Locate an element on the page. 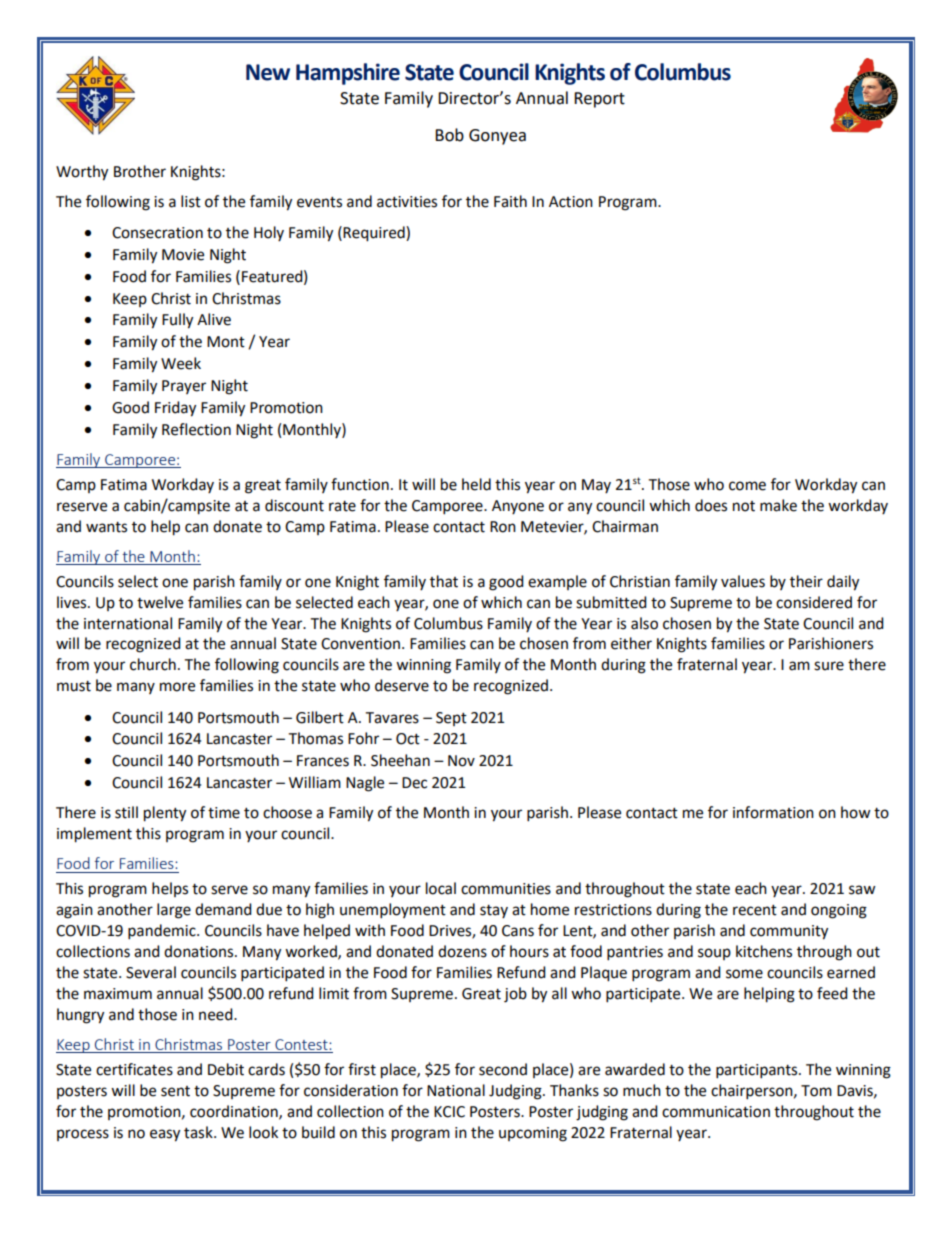 The image size is (952, 1233). Bob is located at coordinates (449, 135).
